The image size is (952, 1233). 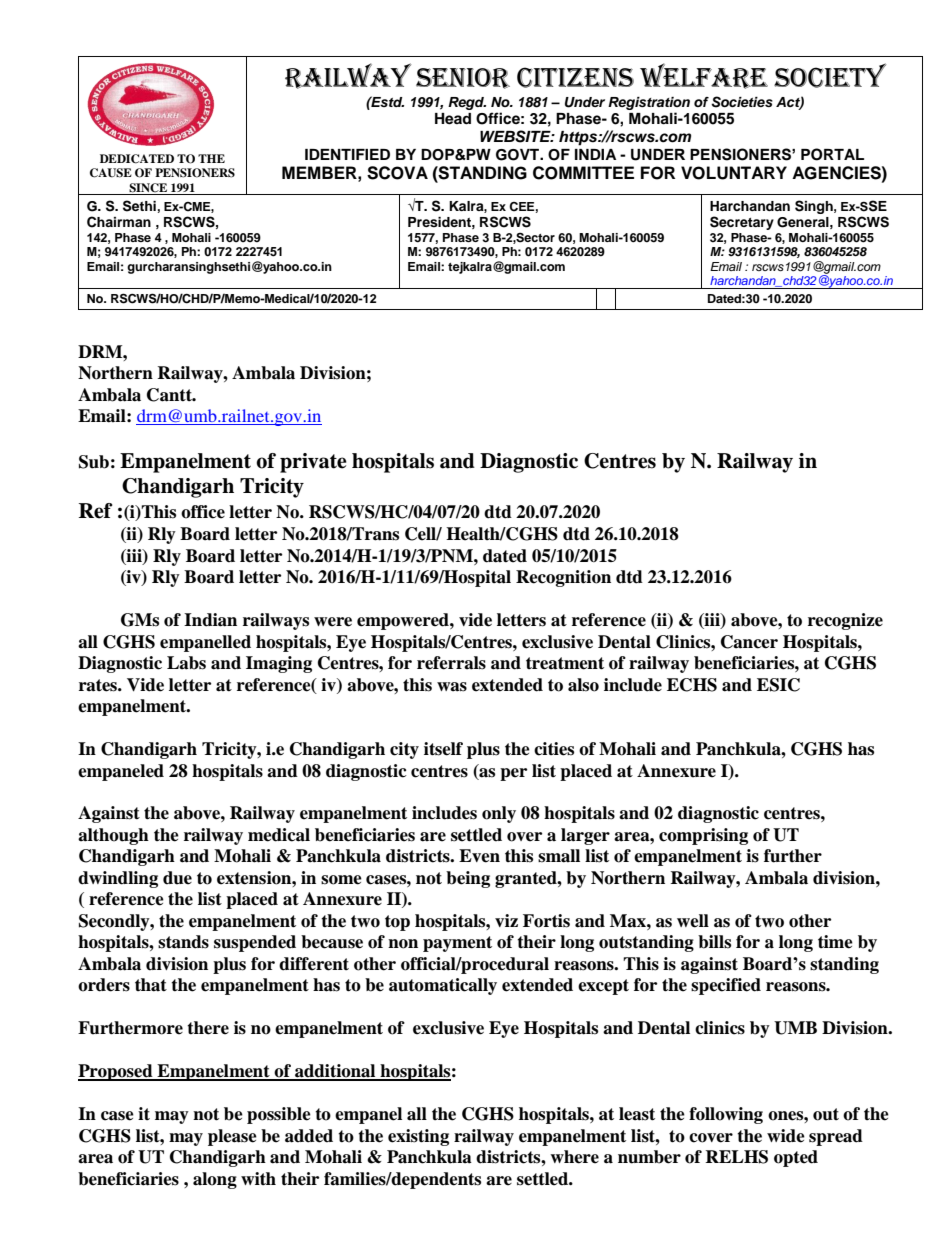 What do you see at coordinates (742, 102) in the document?
I see `Societies` at bounding box center [742, 102].
